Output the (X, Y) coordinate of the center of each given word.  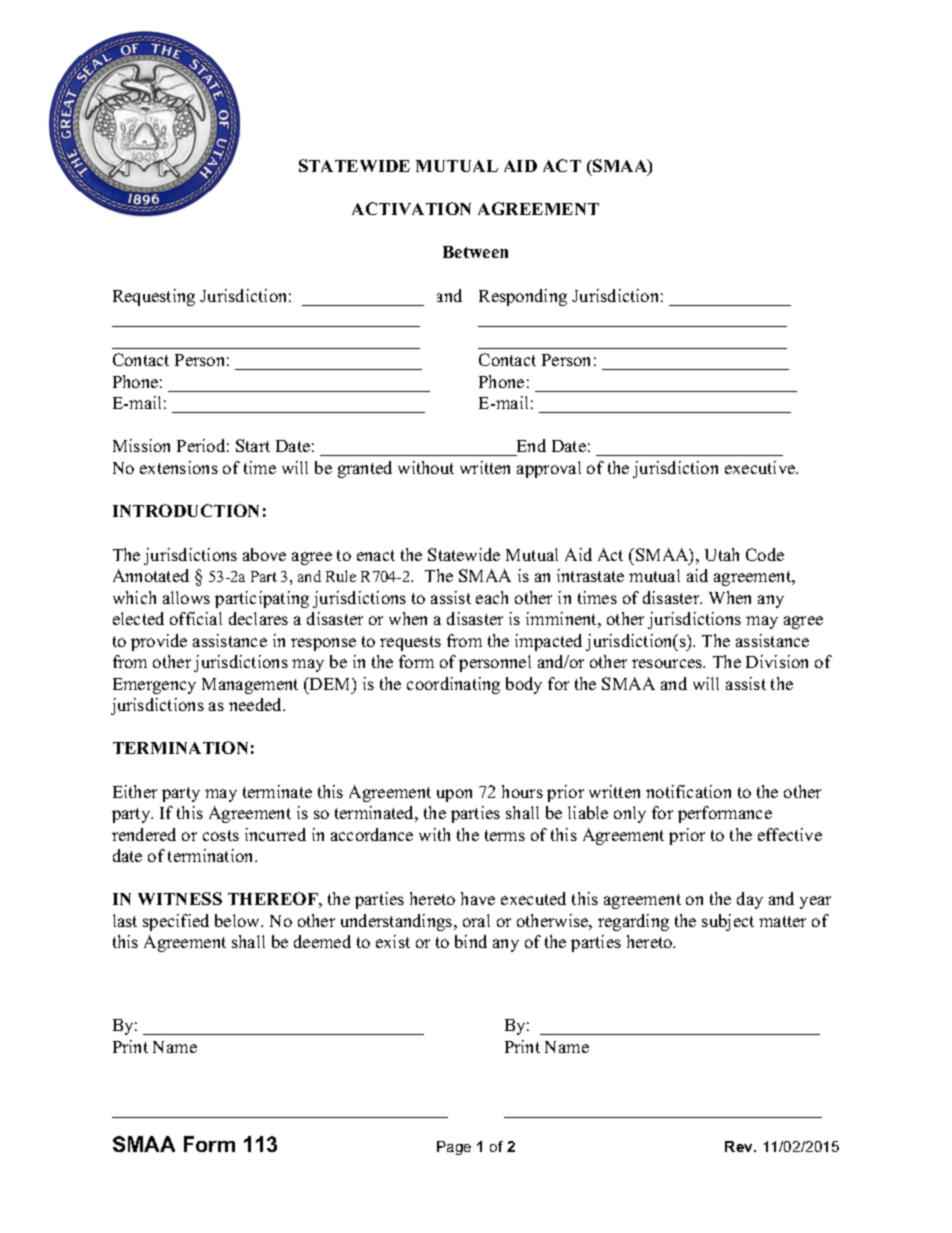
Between (475, 252)
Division (777, 661)
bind (471, 941)
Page (454, 1148)
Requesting (154, 297)
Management (250, 686)
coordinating (453, 685)
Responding (523, 297)
